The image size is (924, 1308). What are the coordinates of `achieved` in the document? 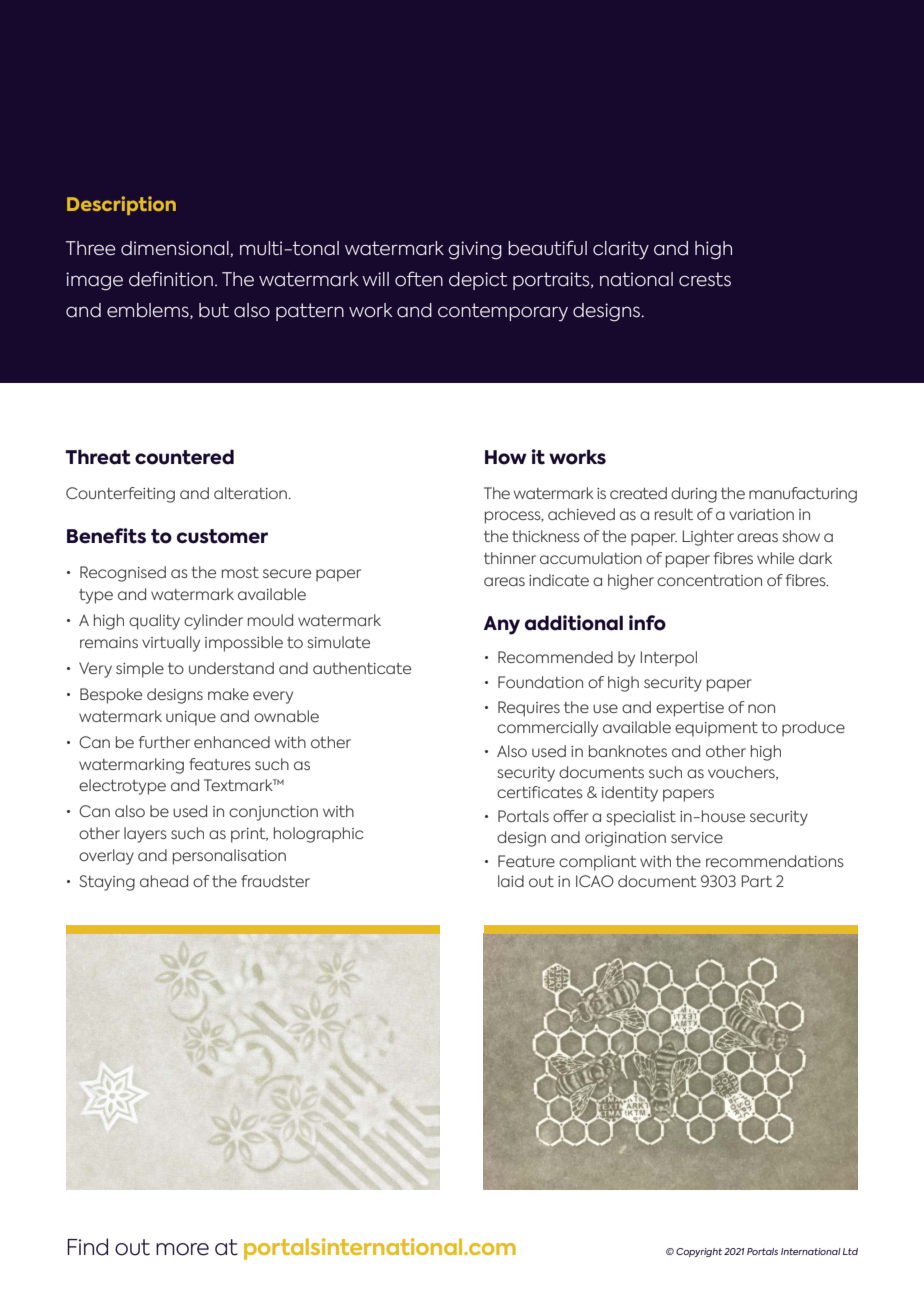 It's located at (581, 514).
